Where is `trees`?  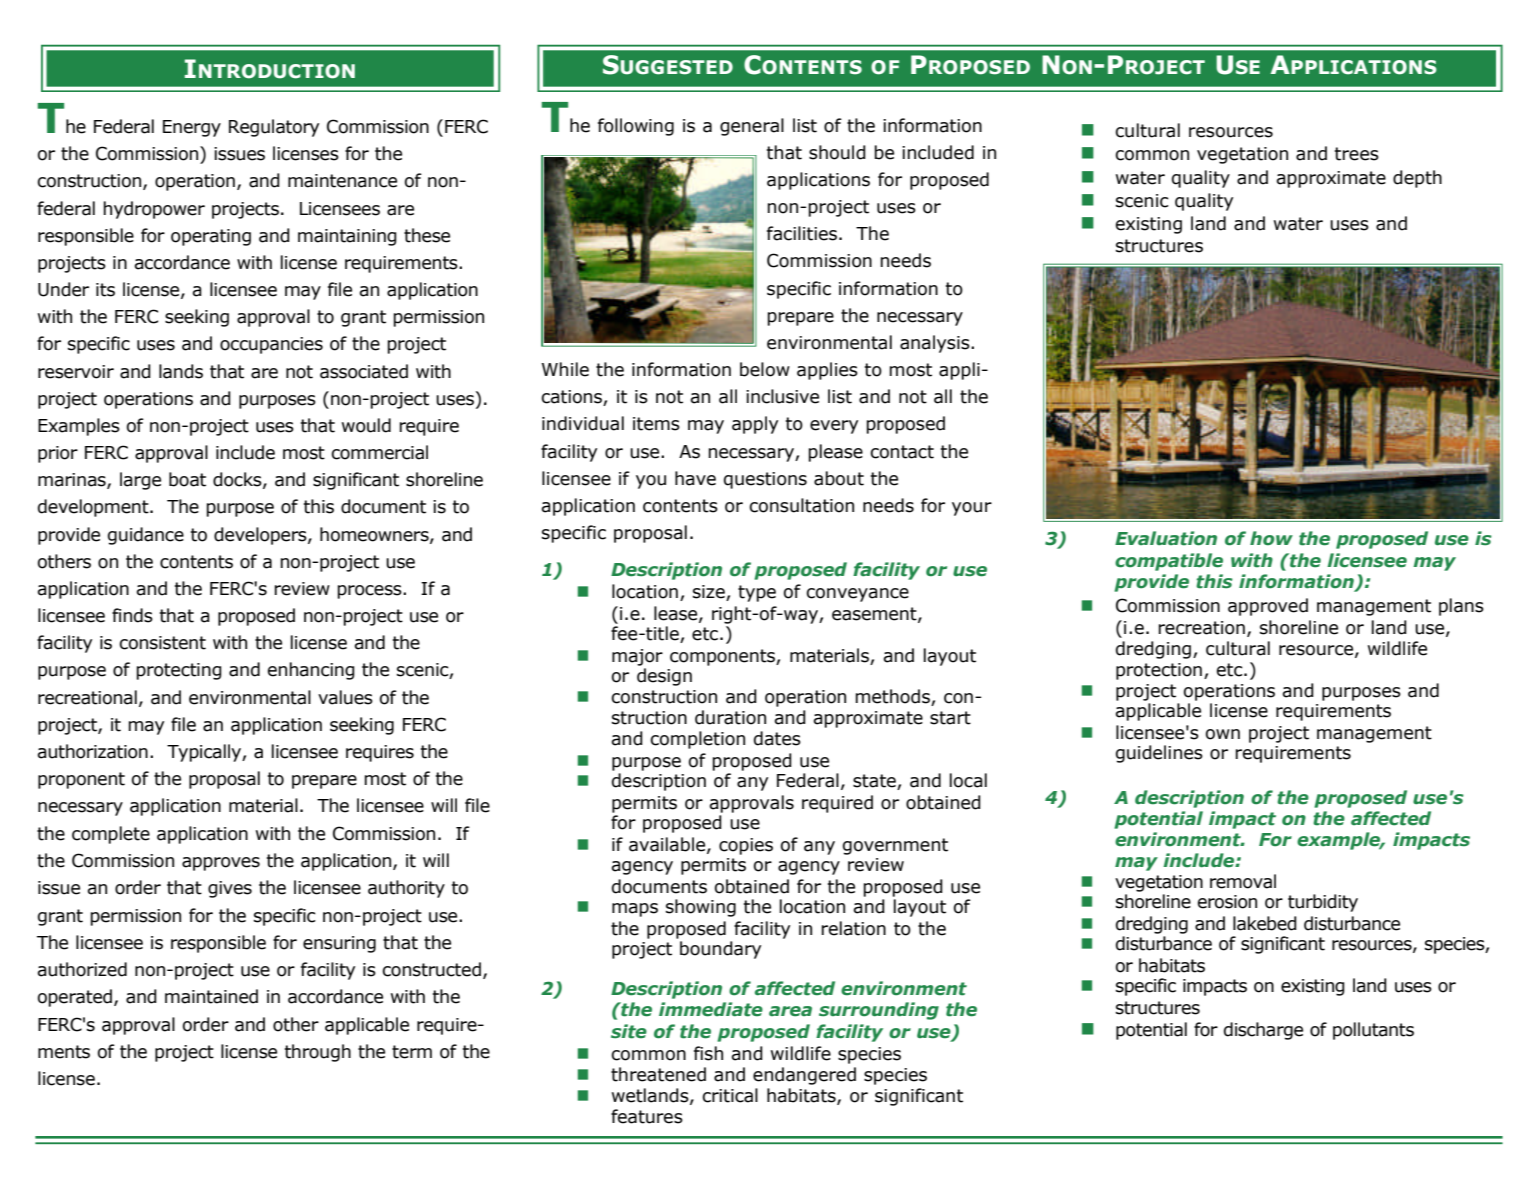 trees is located at coordinates (1357, 154).
